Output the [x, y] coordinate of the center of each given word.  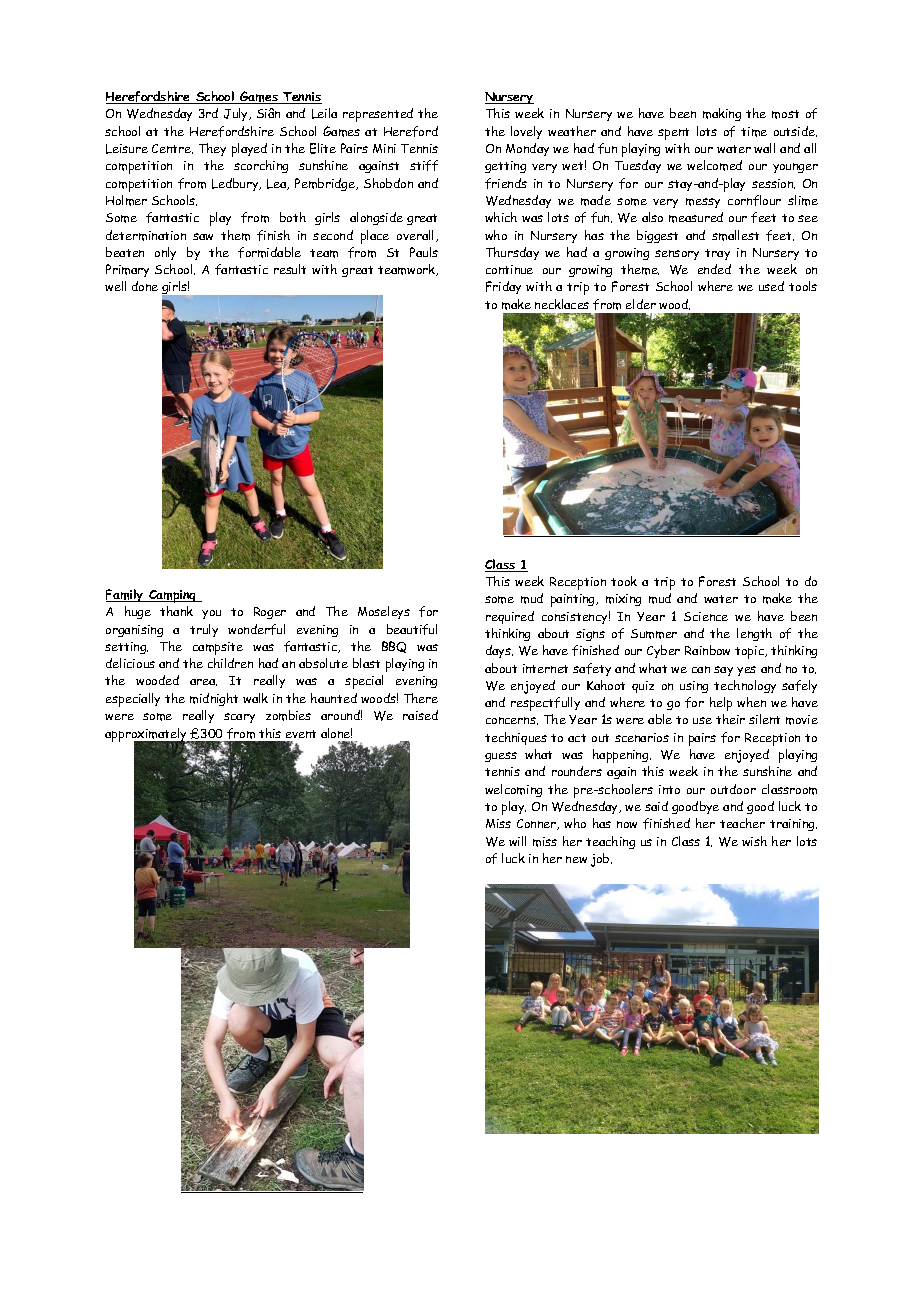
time [754, 132]
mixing [623, 600]
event [301, 734]
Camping [173, 596]
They [212, 149]
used [771, 286]
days [499, 651]
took [624, 581]
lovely [526, 132]
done [145, 286]
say [723, 671]
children [230, 663]
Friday [503, 287]
